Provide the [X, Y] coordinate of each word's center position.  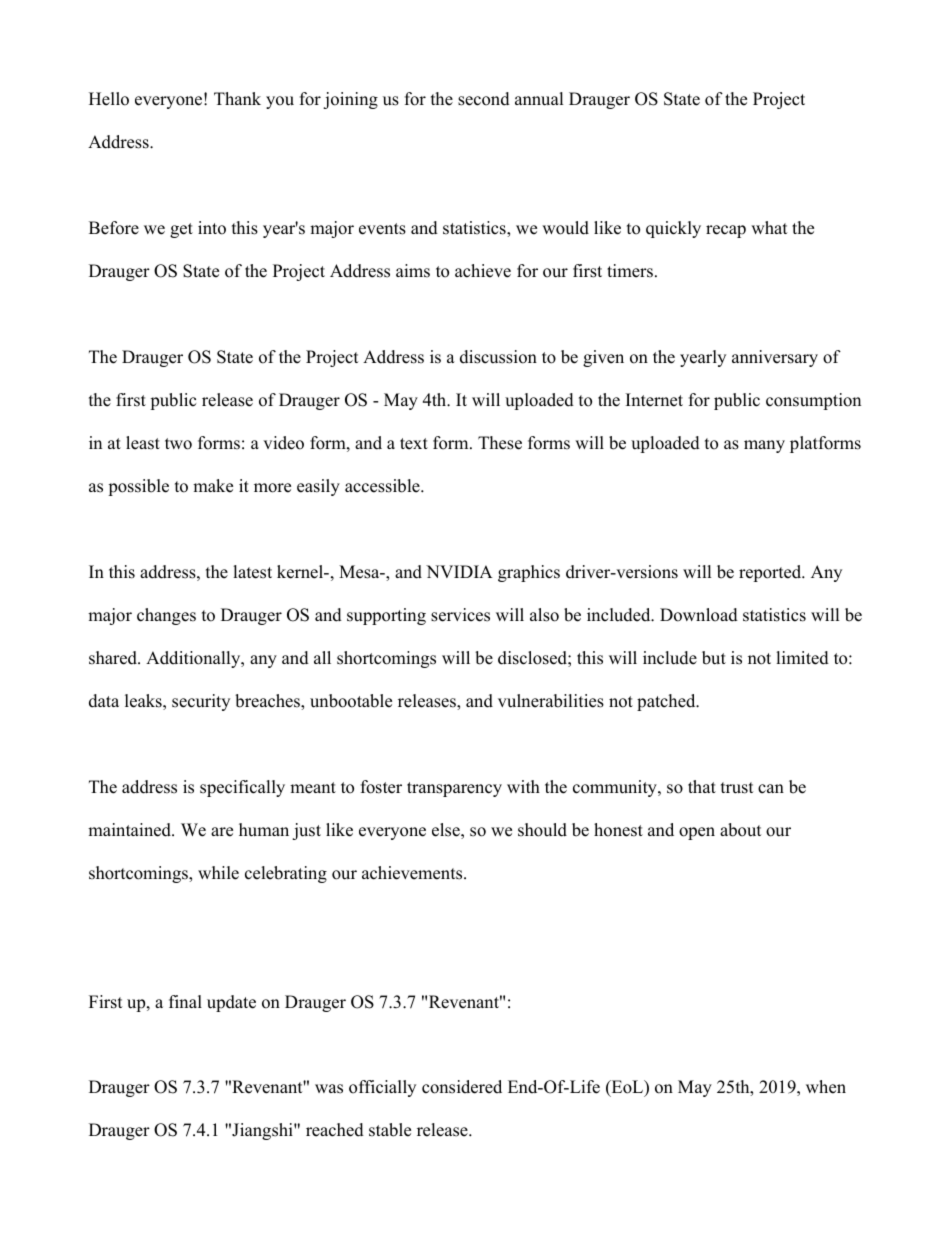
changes [166, 616]
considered [462, 1087]
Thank [237, 98]
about [741, 830]
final [185, 1001]
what [769, 227]
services [460, 615]
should [542, 830]
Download [699, 615]
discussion [498, 357]
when [826, 1087]
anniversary [775, 358]
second [484, 99]
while [218, 873]
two [178, 444]
